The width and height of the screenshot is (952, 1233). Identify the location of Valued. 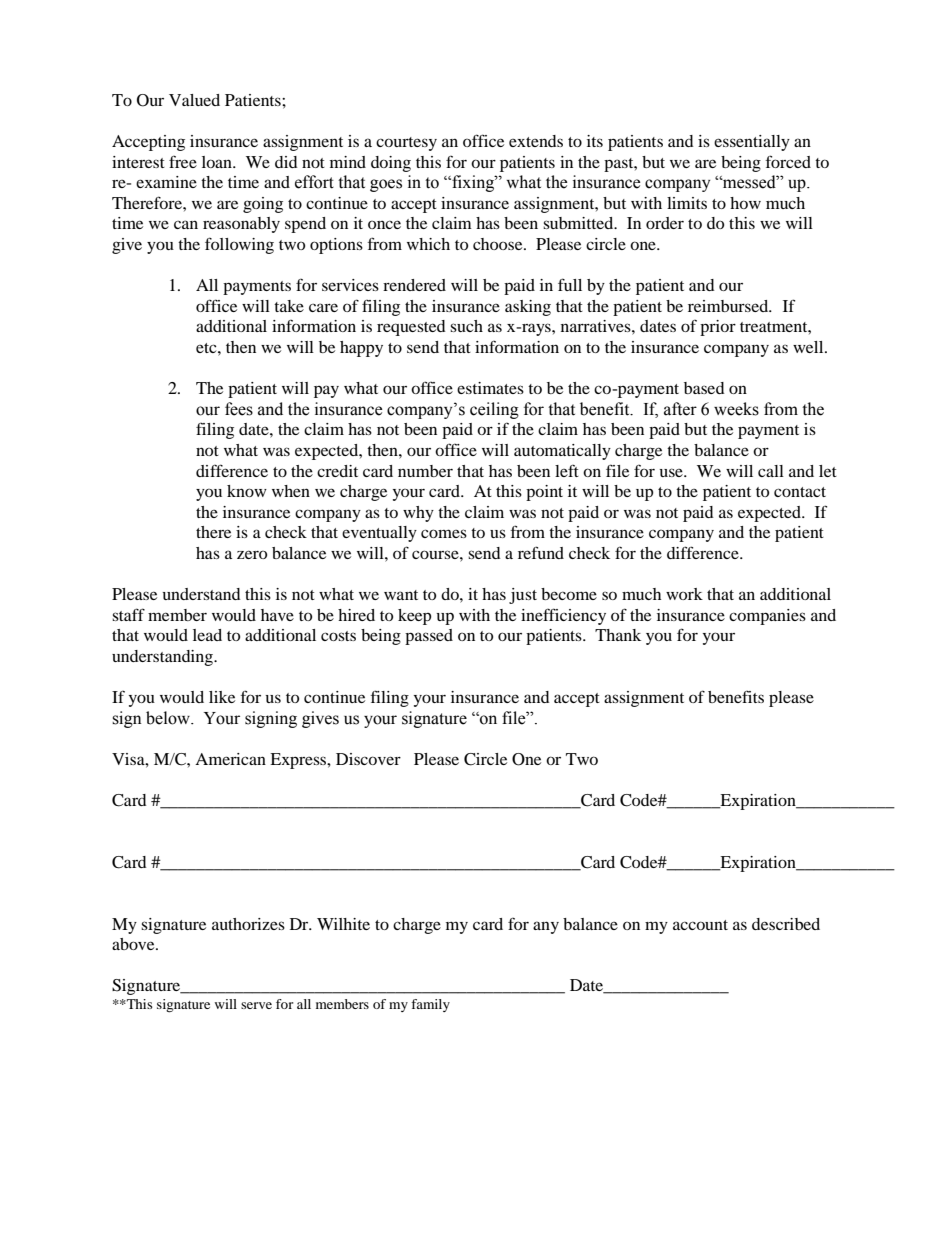
(194, 100).
